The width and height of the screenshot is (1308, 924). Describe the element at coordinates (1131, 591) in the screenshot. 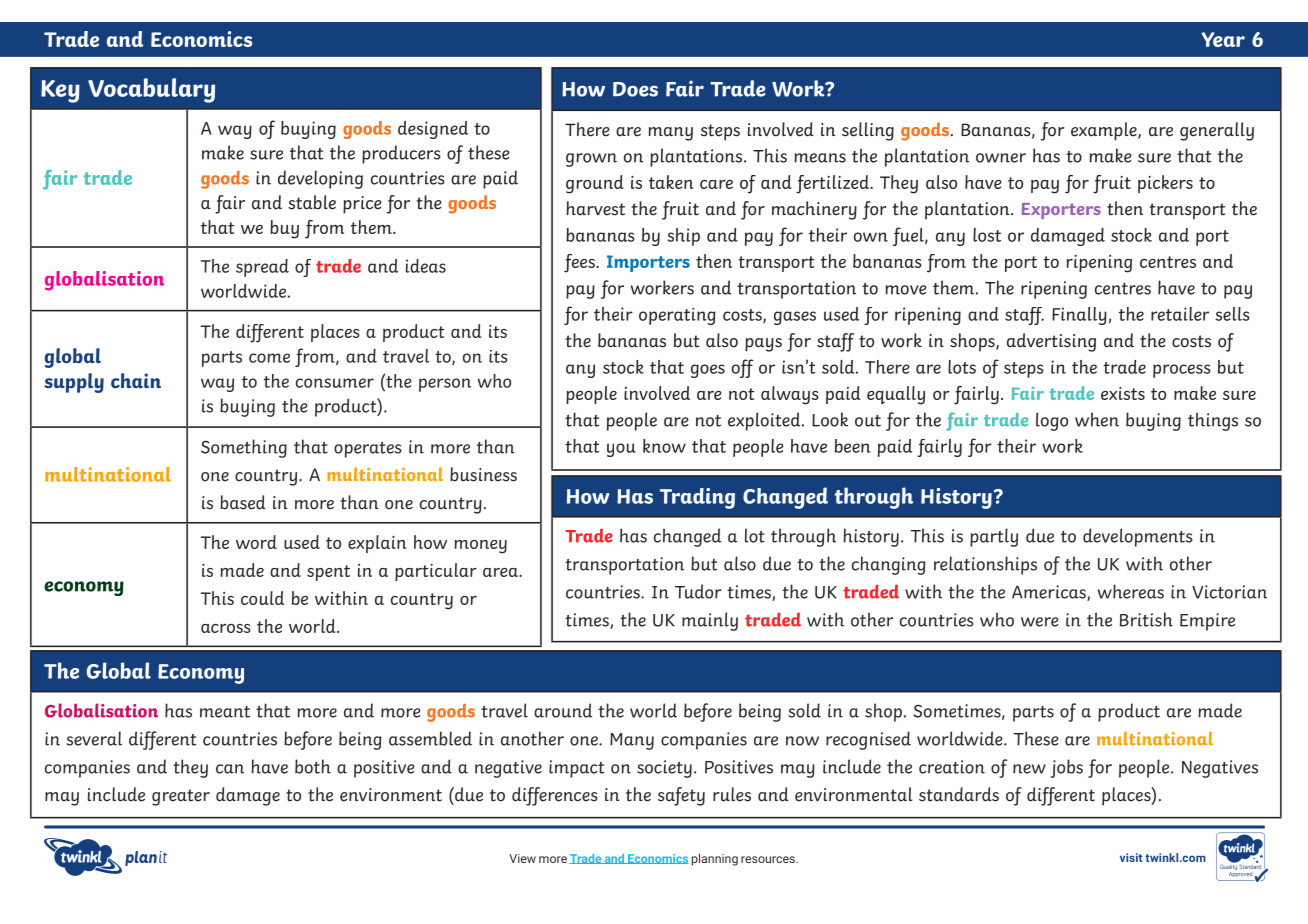

I see `whereas` at that location.
